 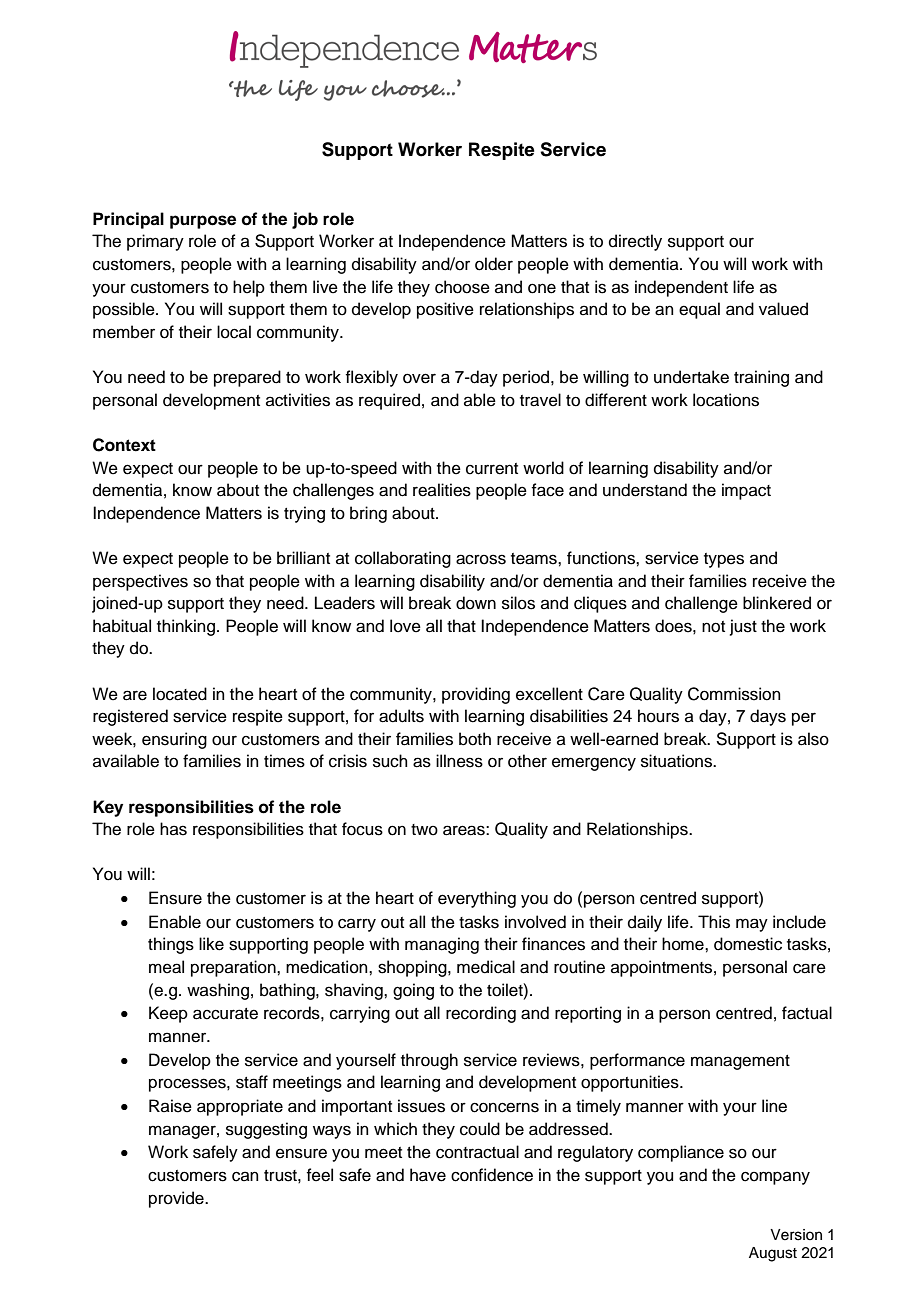 What do you see at coordinates (442, 490) in the page?
I see `realities` at bounding box center [442, 490].
